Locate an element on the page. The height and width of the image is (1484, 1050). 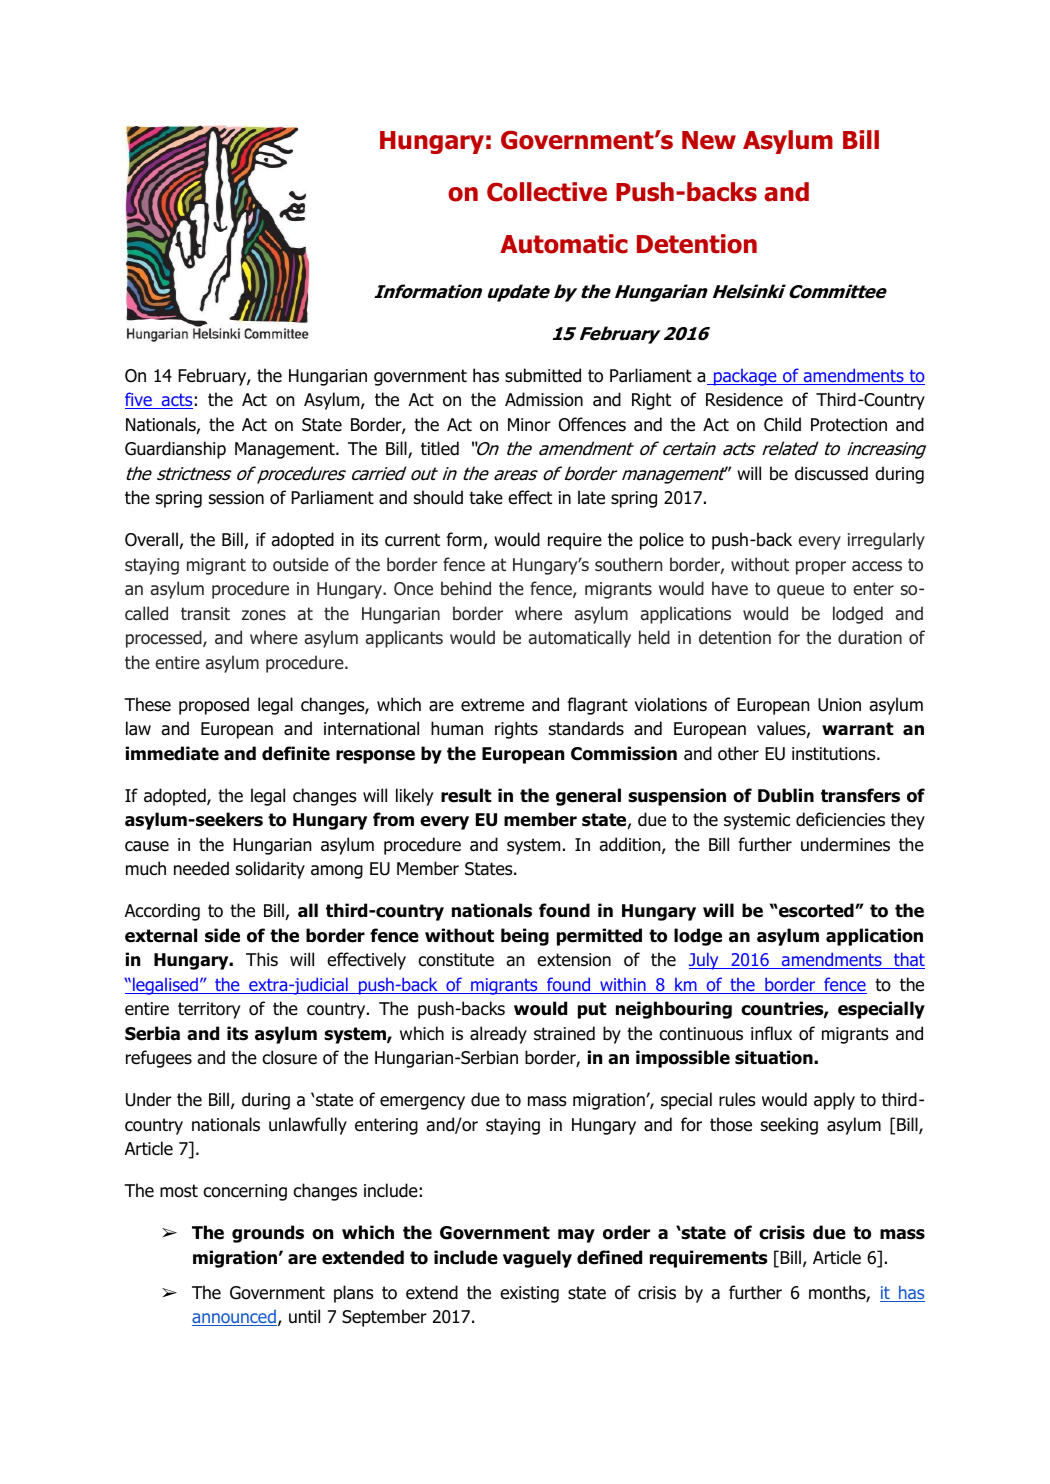
Admission is located at coordinates (544, 399).
